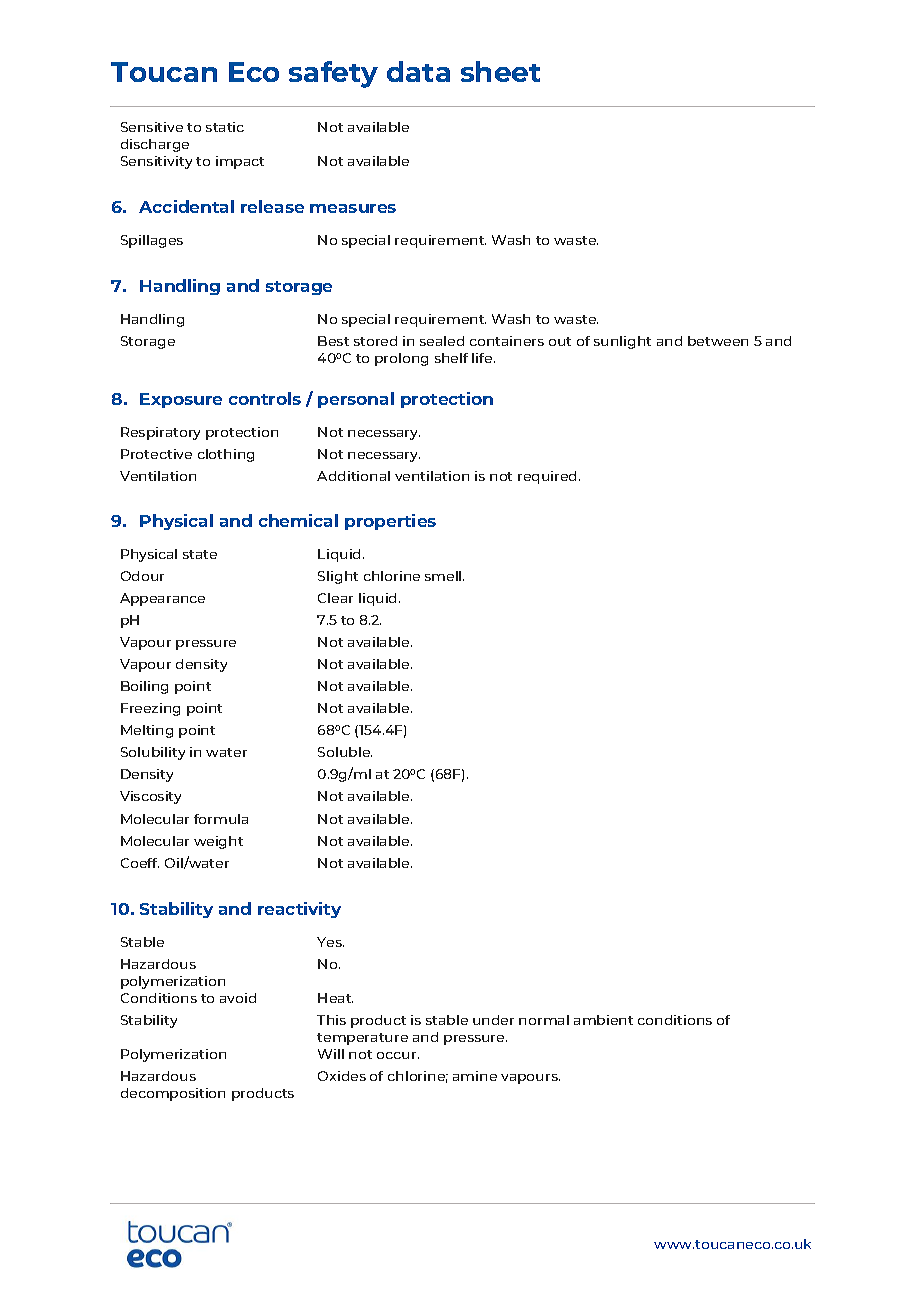 The height and width of the screenshot is (1308, 924). What do you see at coordinates (225, 127) in the screenshot?
I see `static` at bounding box center [225, 127].
